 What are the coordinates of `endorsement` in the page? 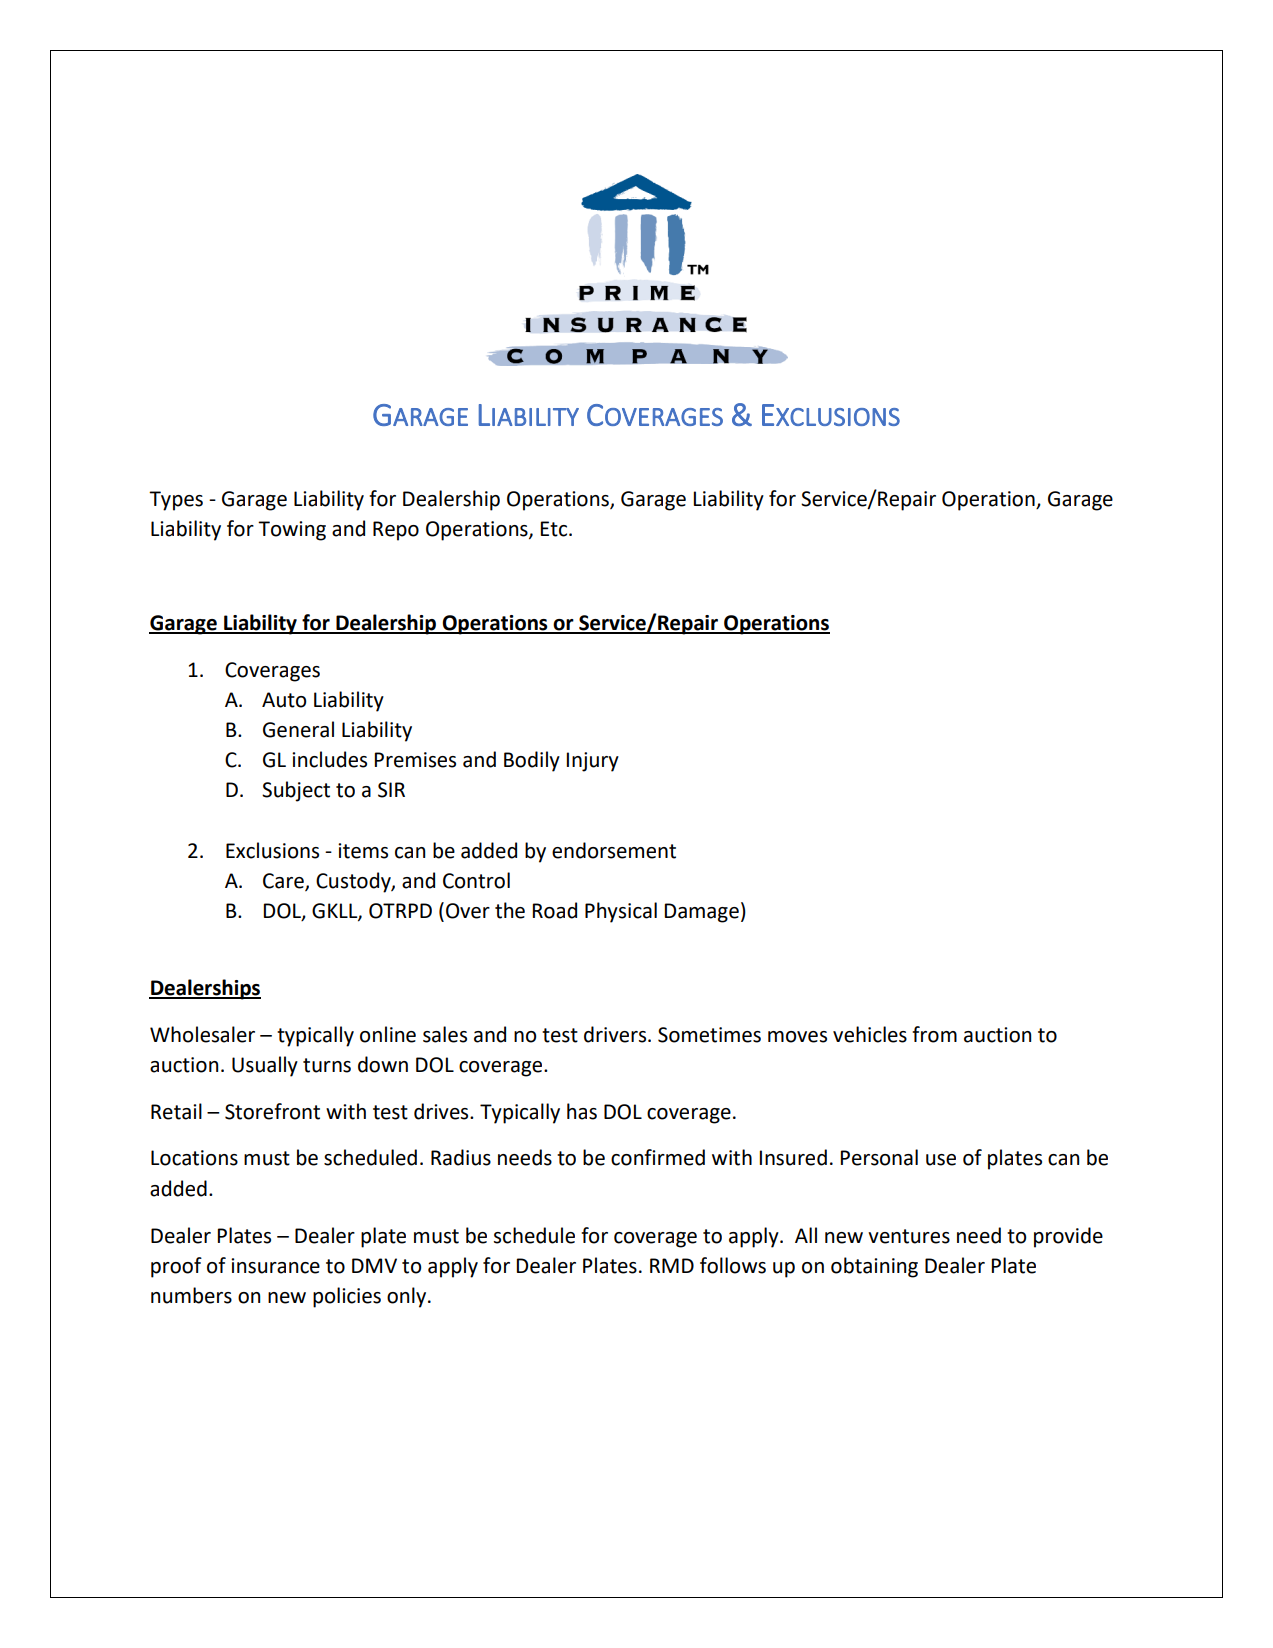 It's located at (614, 850).
